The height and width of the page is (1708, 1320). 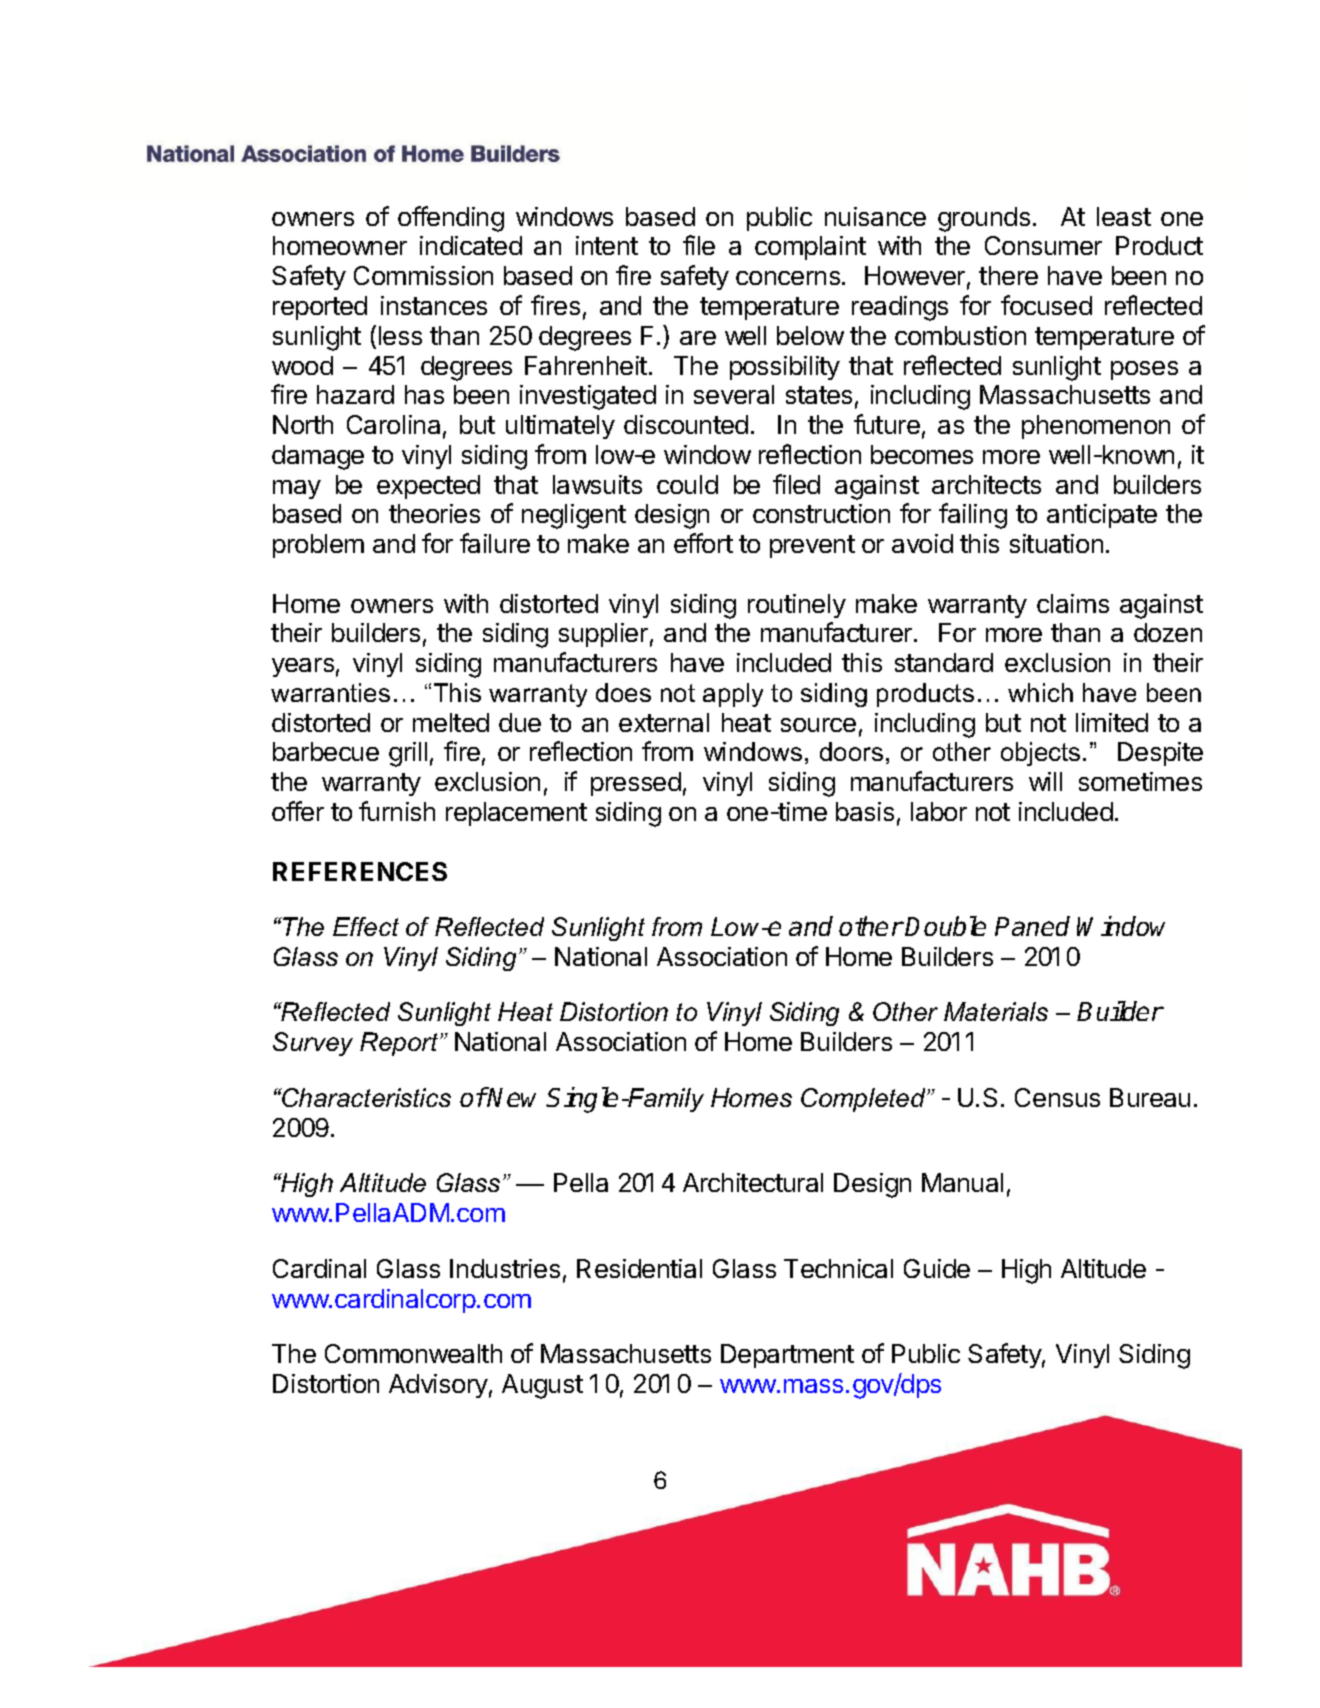 What do you see at coordinates (797, 606) in the page?
I see `routinely` at bounding box center [797, 606].
